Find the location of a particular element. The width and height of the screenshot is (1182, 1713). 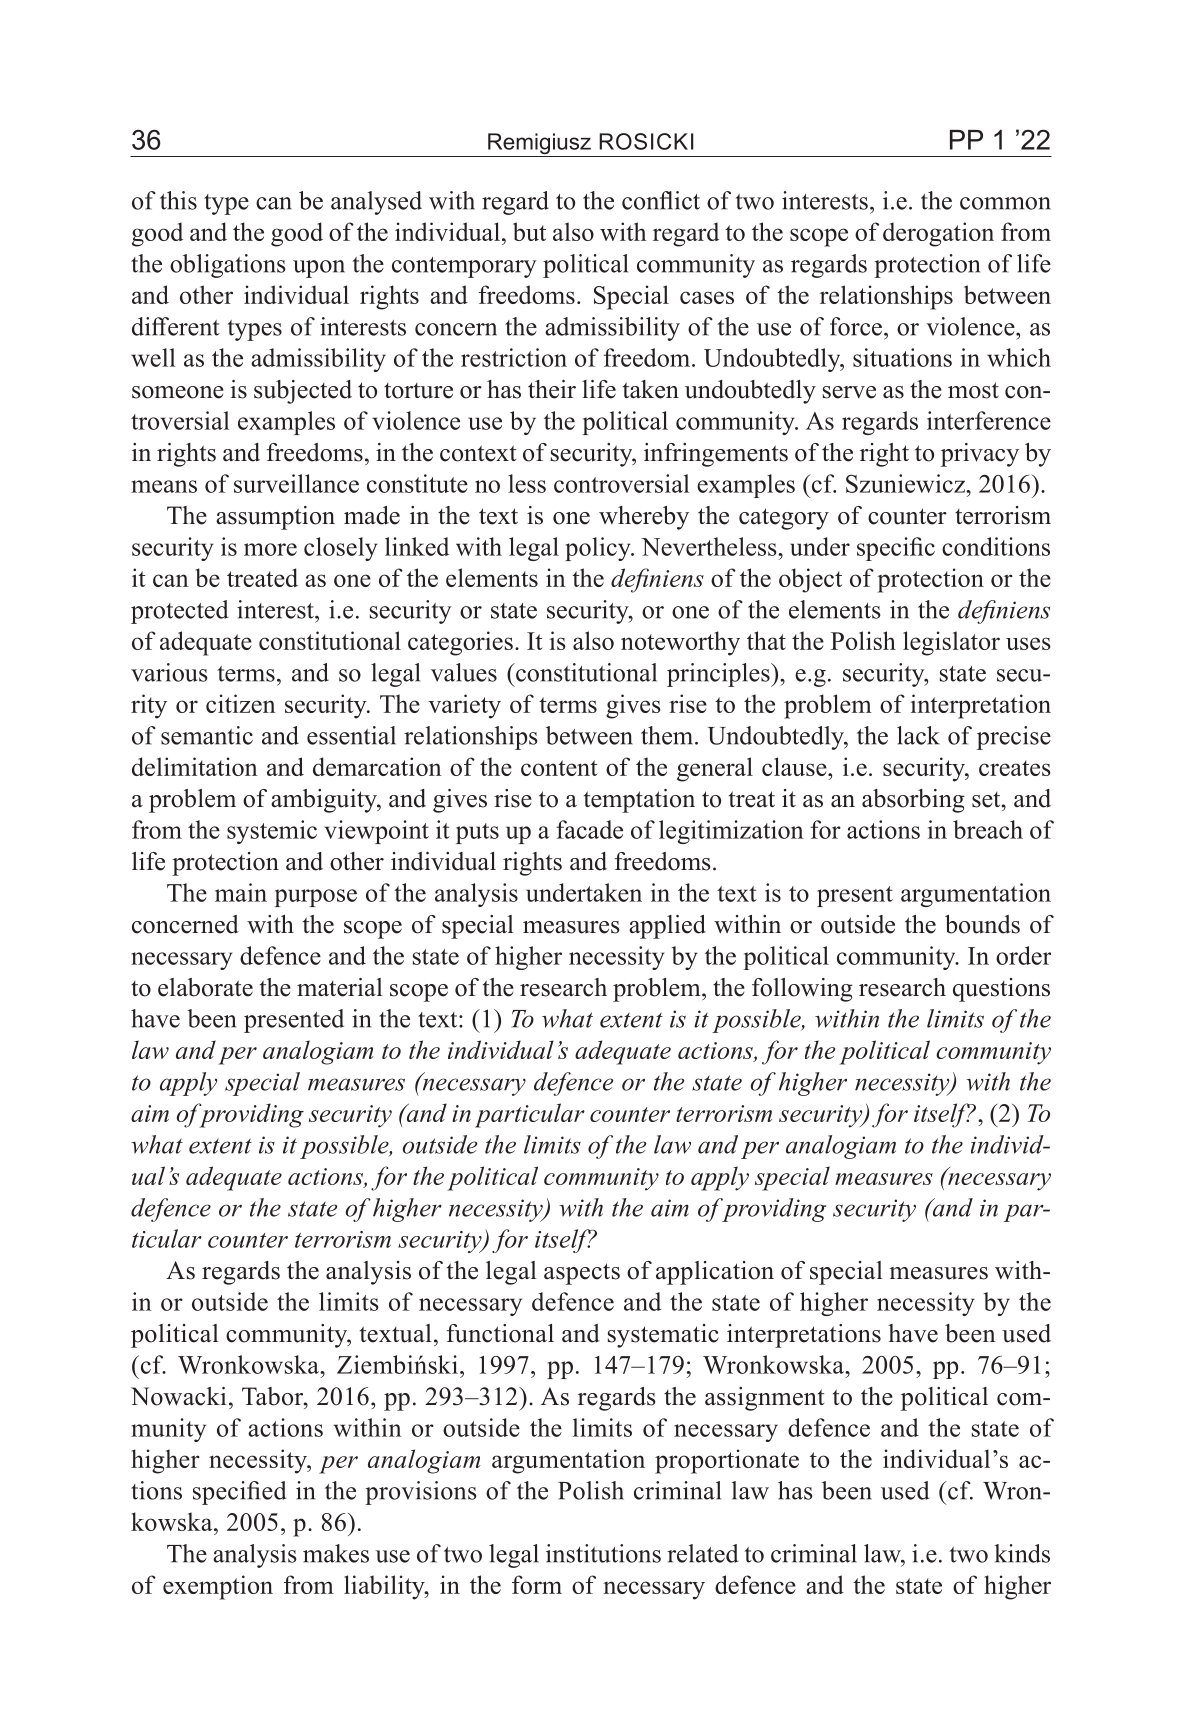

following is located at coordinates (802, 990).
